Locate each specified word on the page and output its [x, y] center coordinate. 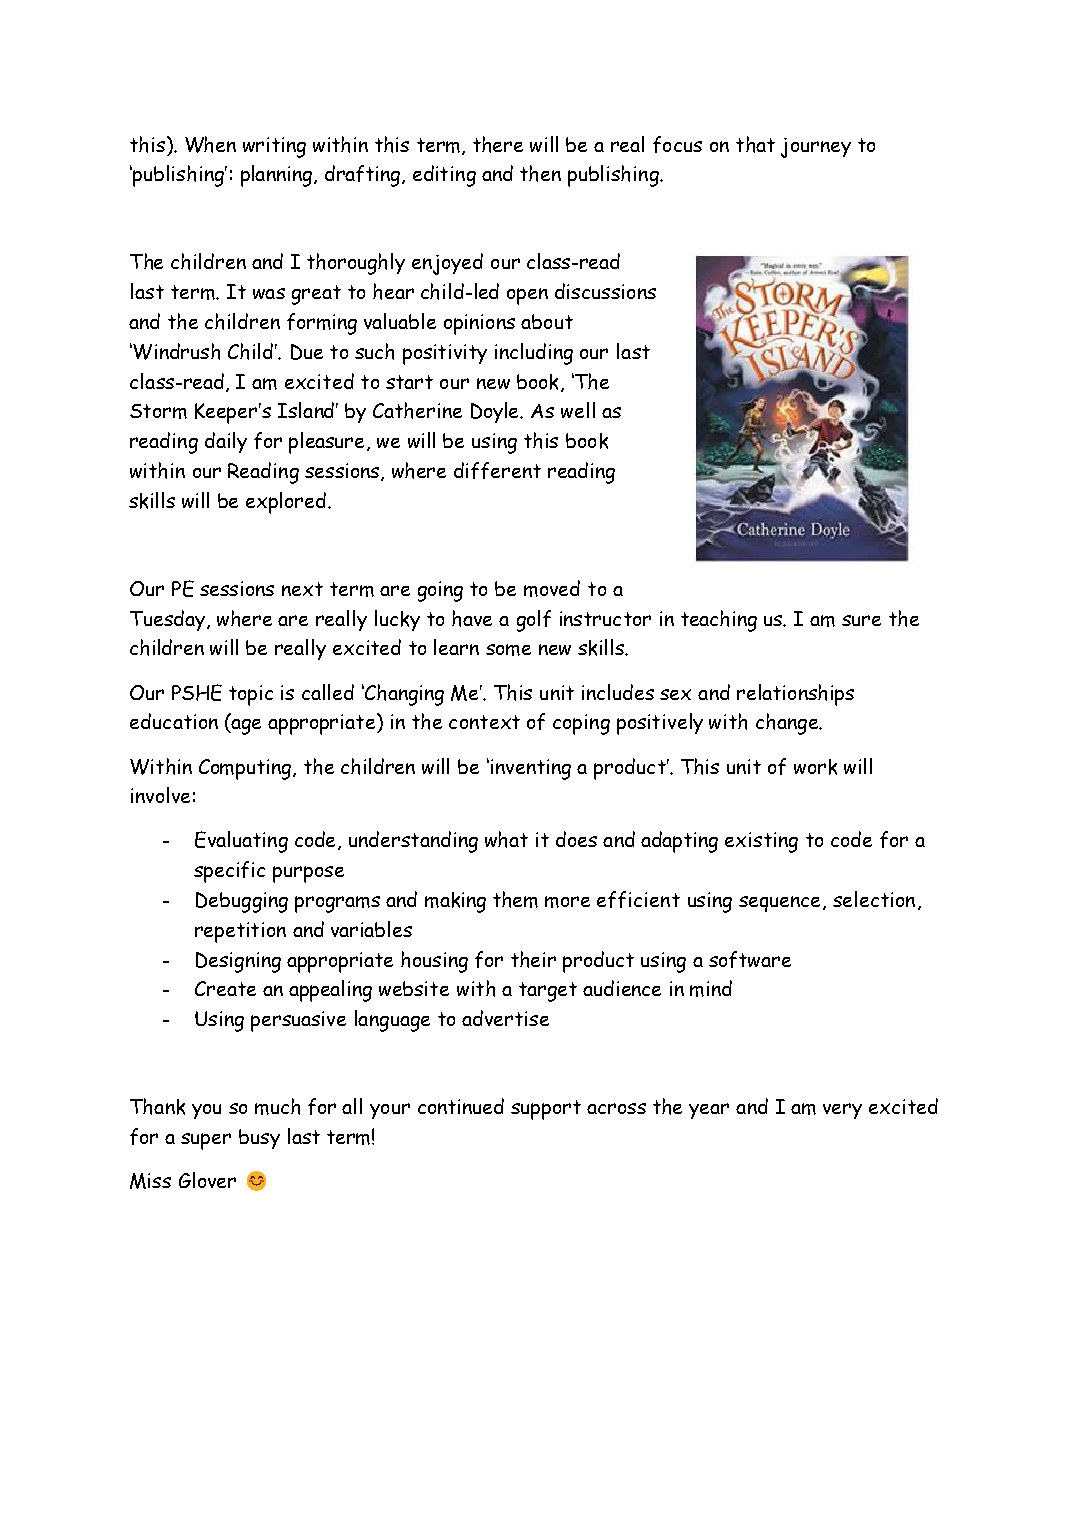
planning [278, 176]
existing [761, 842]
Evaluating [241, 842]
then [540, 173]
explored [286, 503]
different [497, 470]
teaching [719, 621]
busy [259, 1139]
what [506, 839]
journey [816, 148]
